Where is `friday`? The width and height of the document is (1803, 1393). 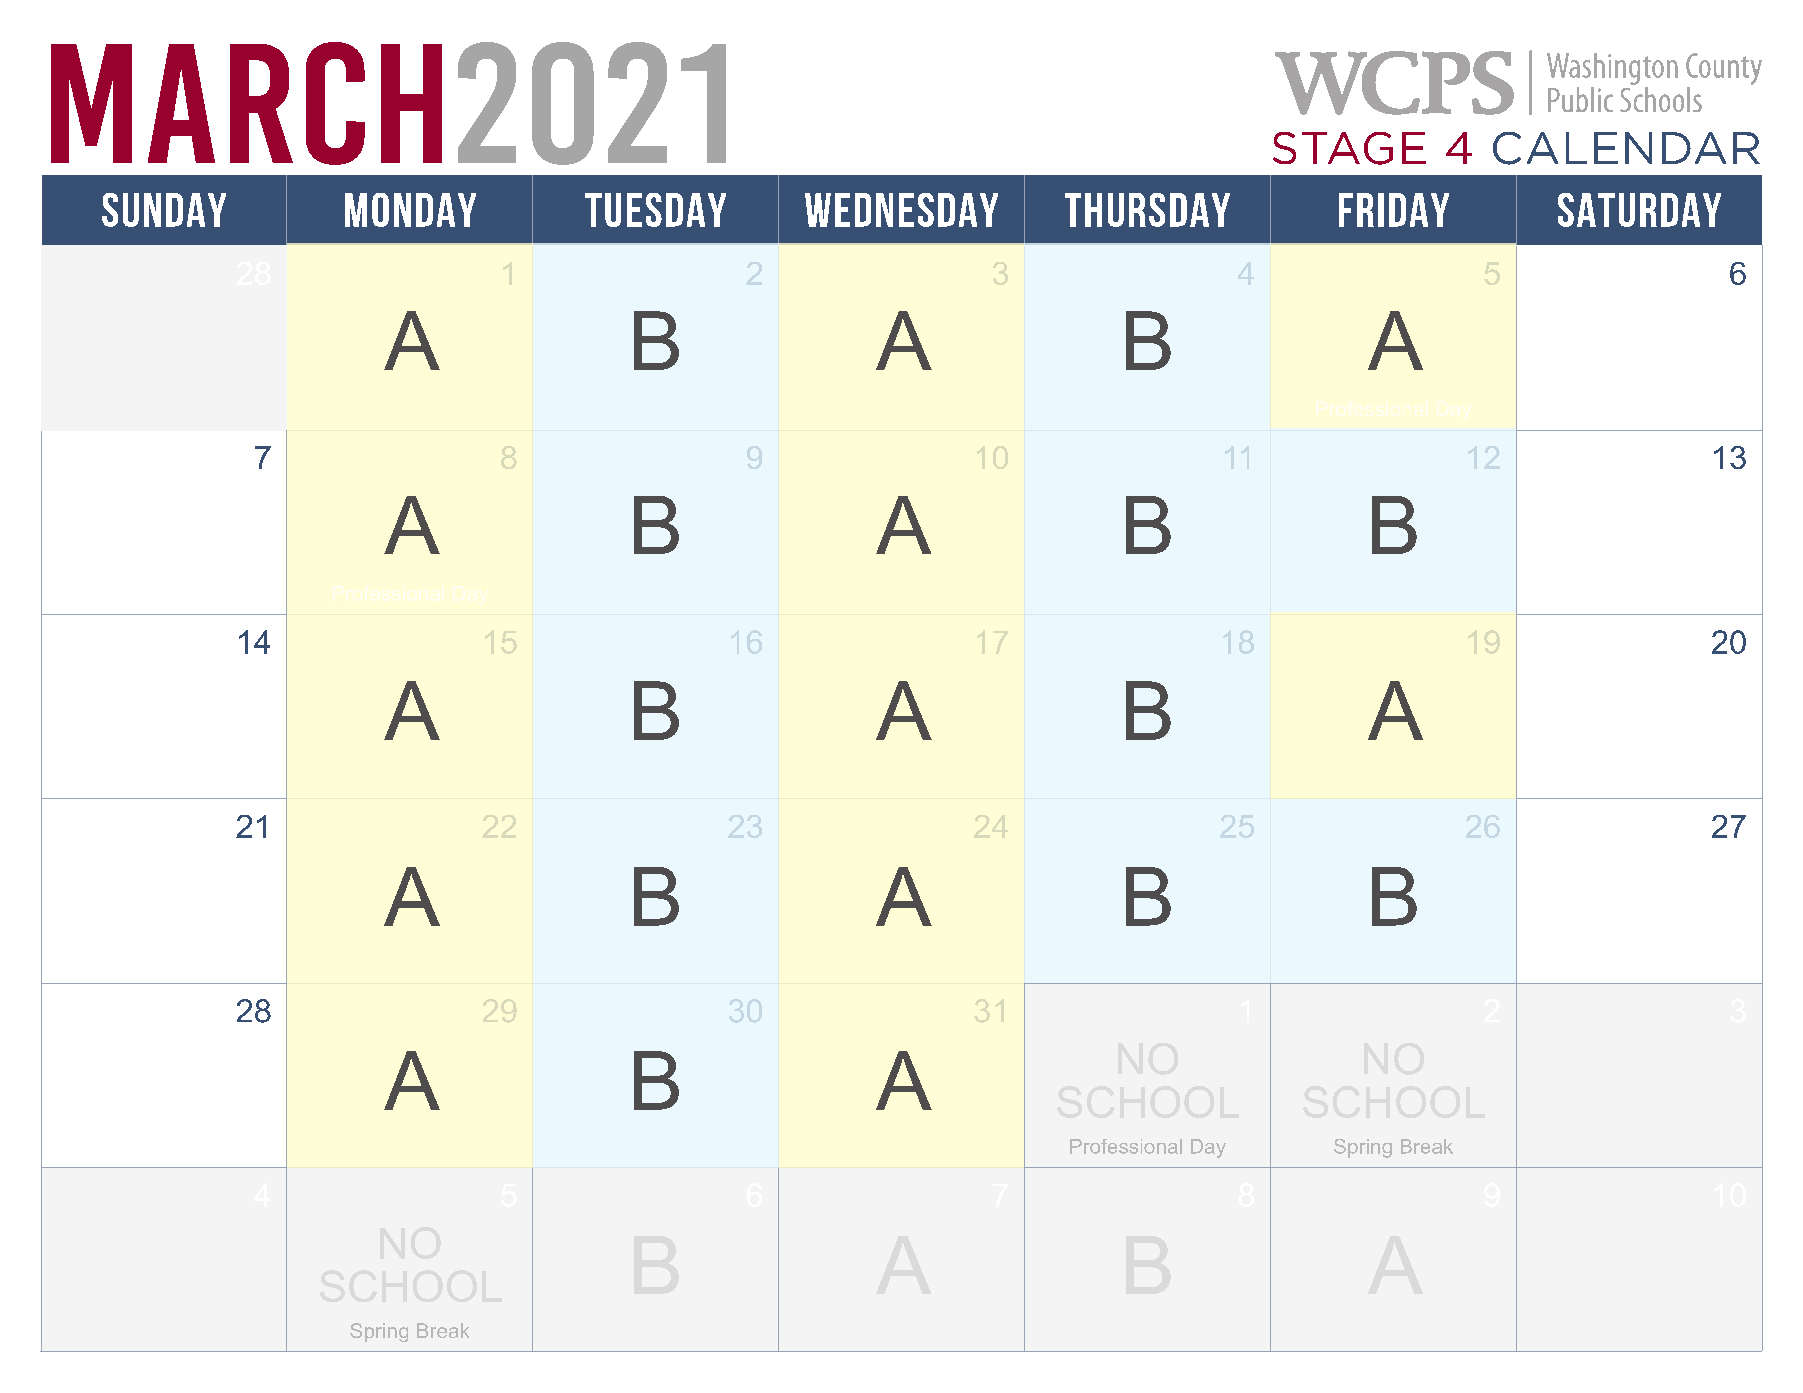
friday is located at coordinates (1394, 210).
